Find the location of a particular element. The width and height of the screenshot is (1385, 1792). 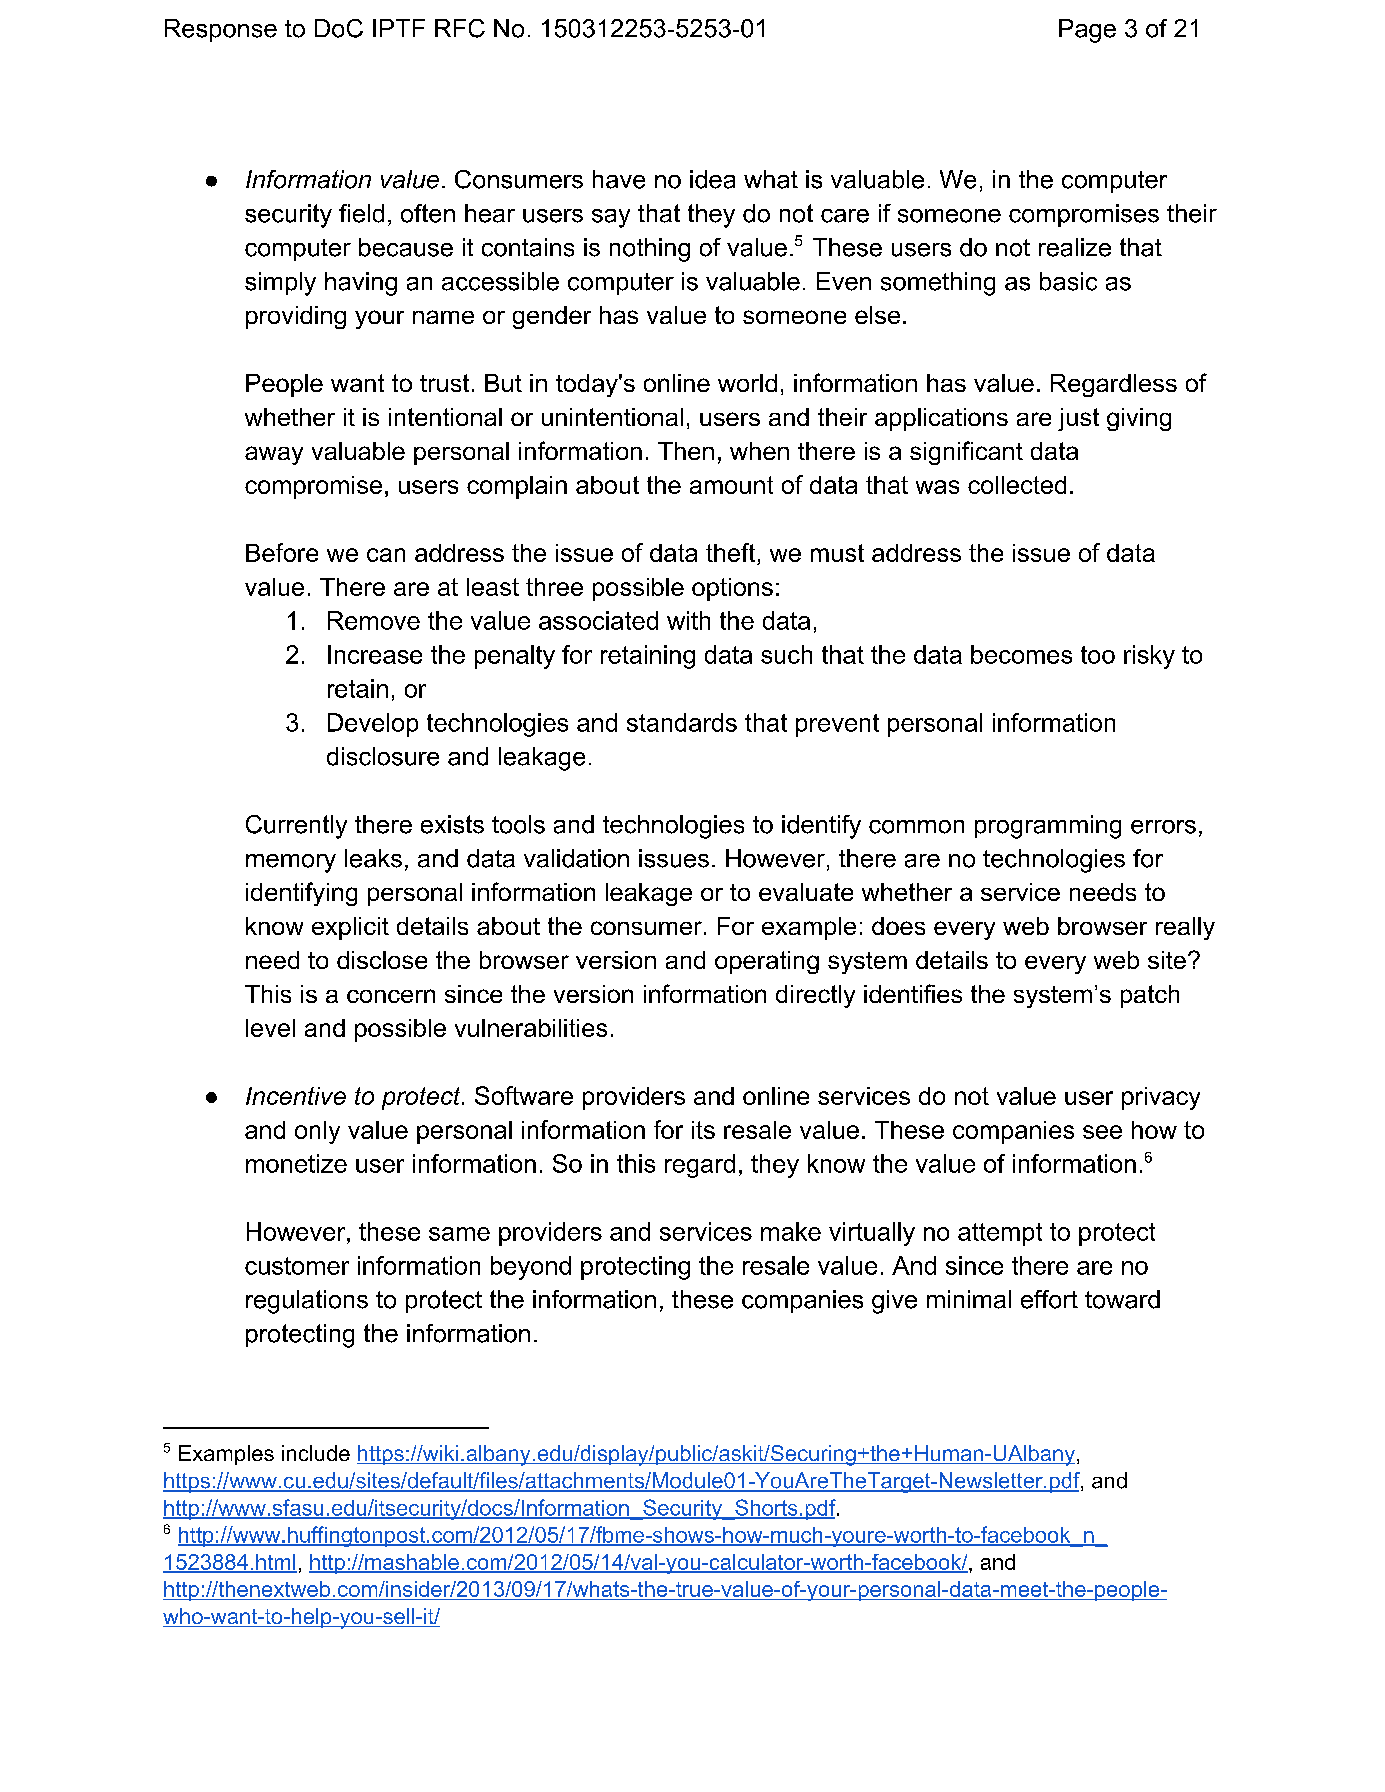

Develop is located at coordinates (373, 725).
